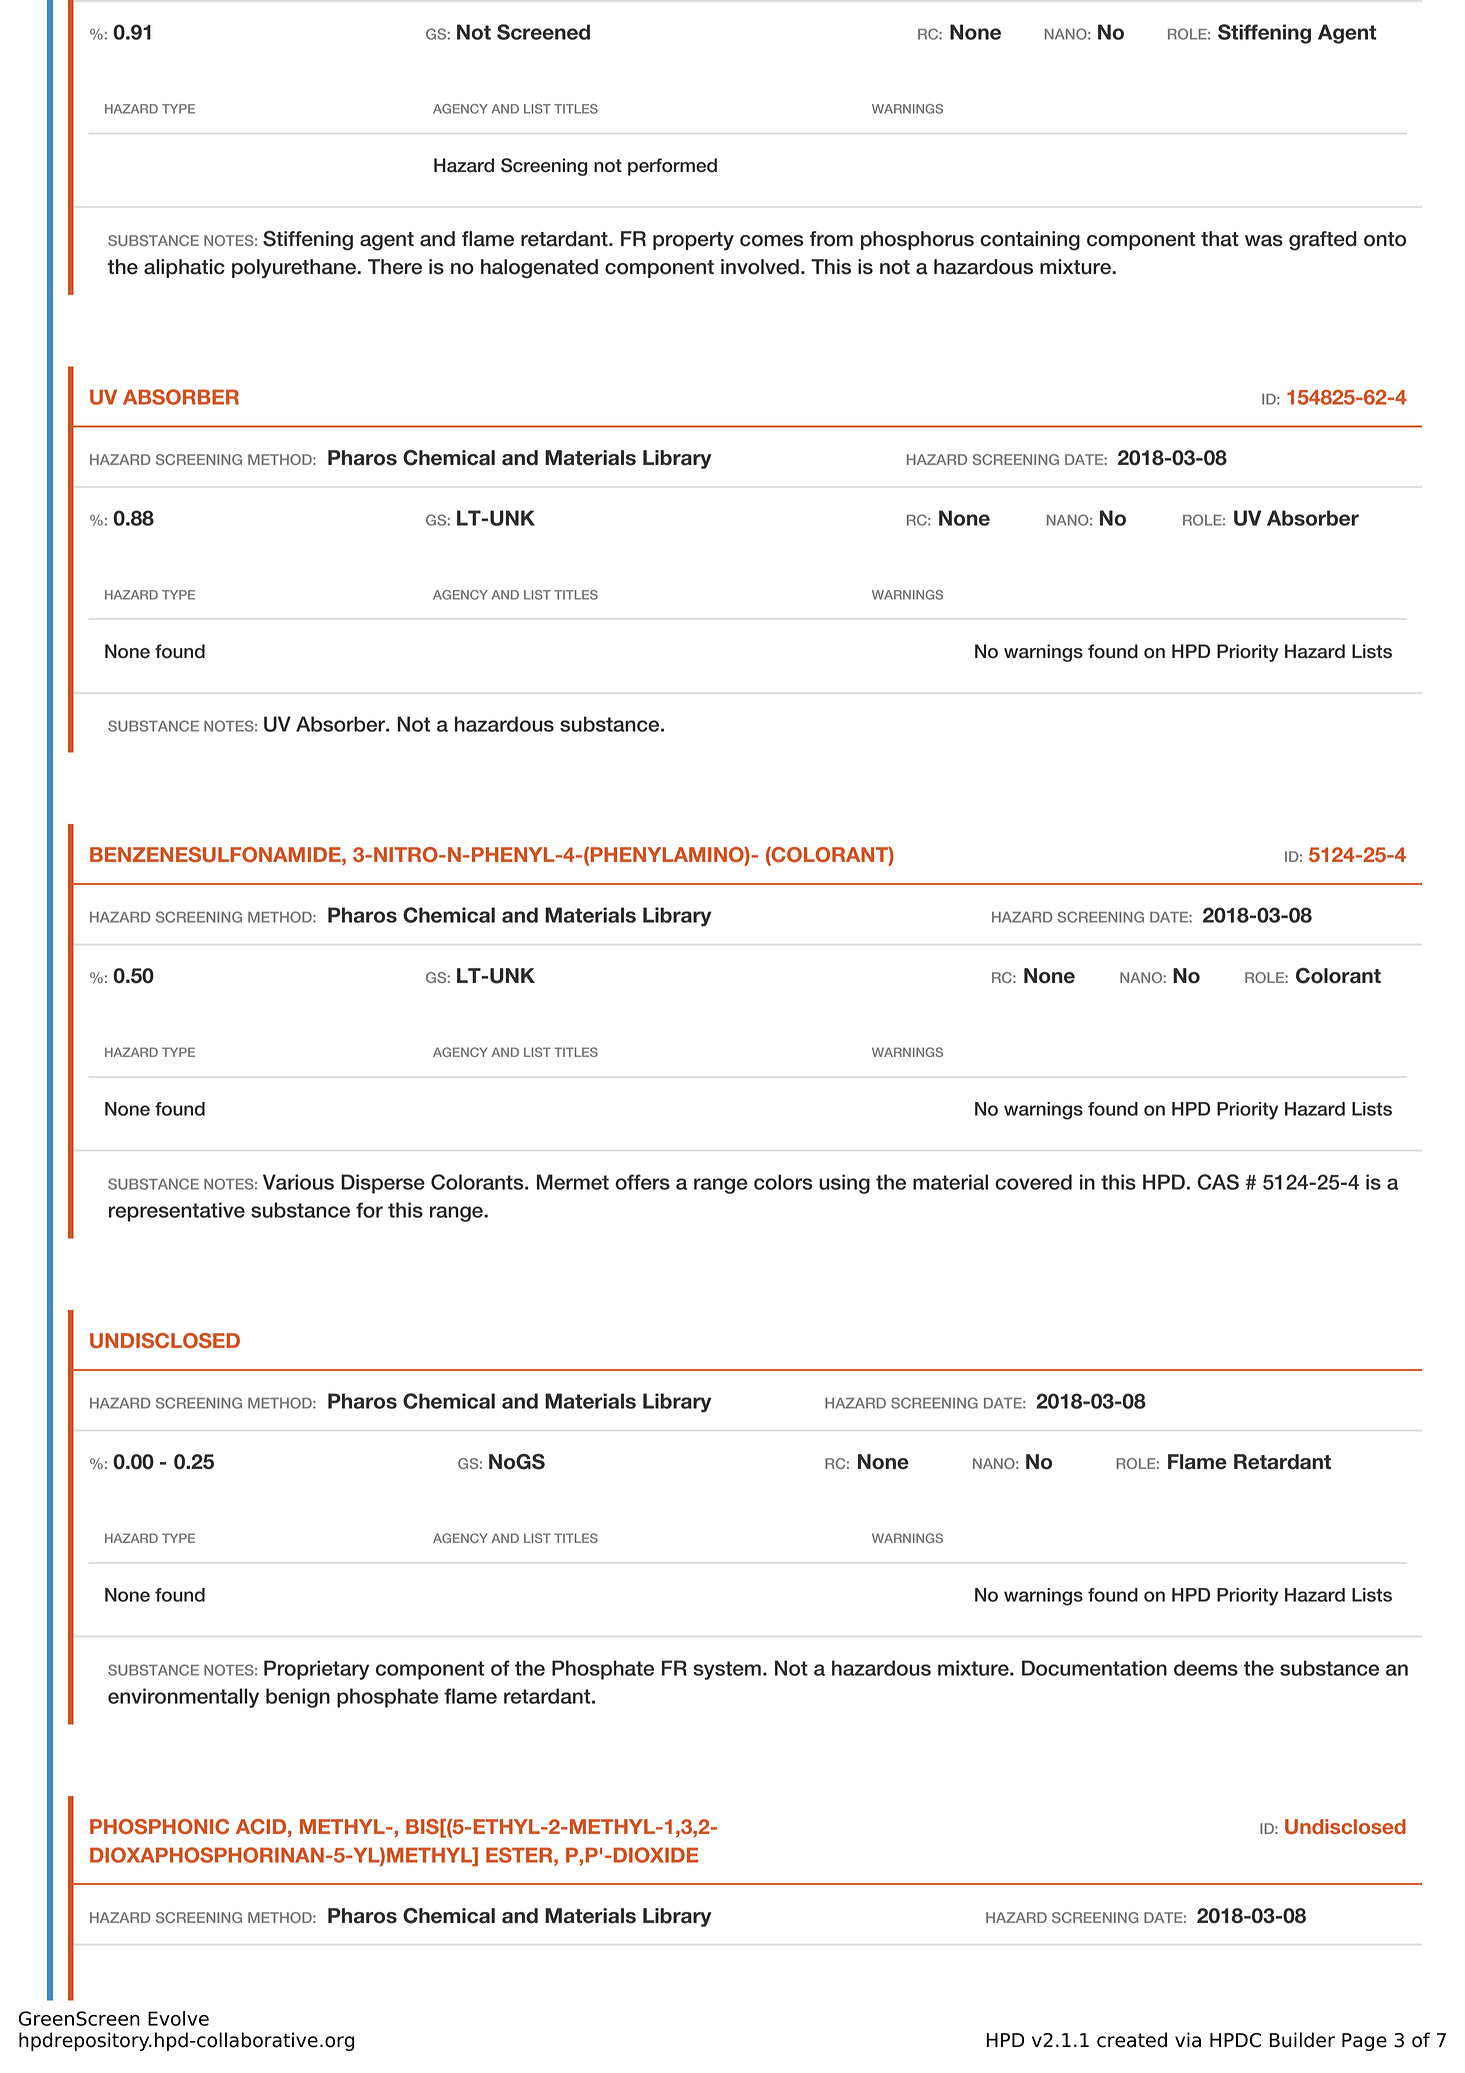 The height and width of the page is (2073, 1465). Describe the element at coordinates (760, 267) in the page. I see `involved` at that location.
